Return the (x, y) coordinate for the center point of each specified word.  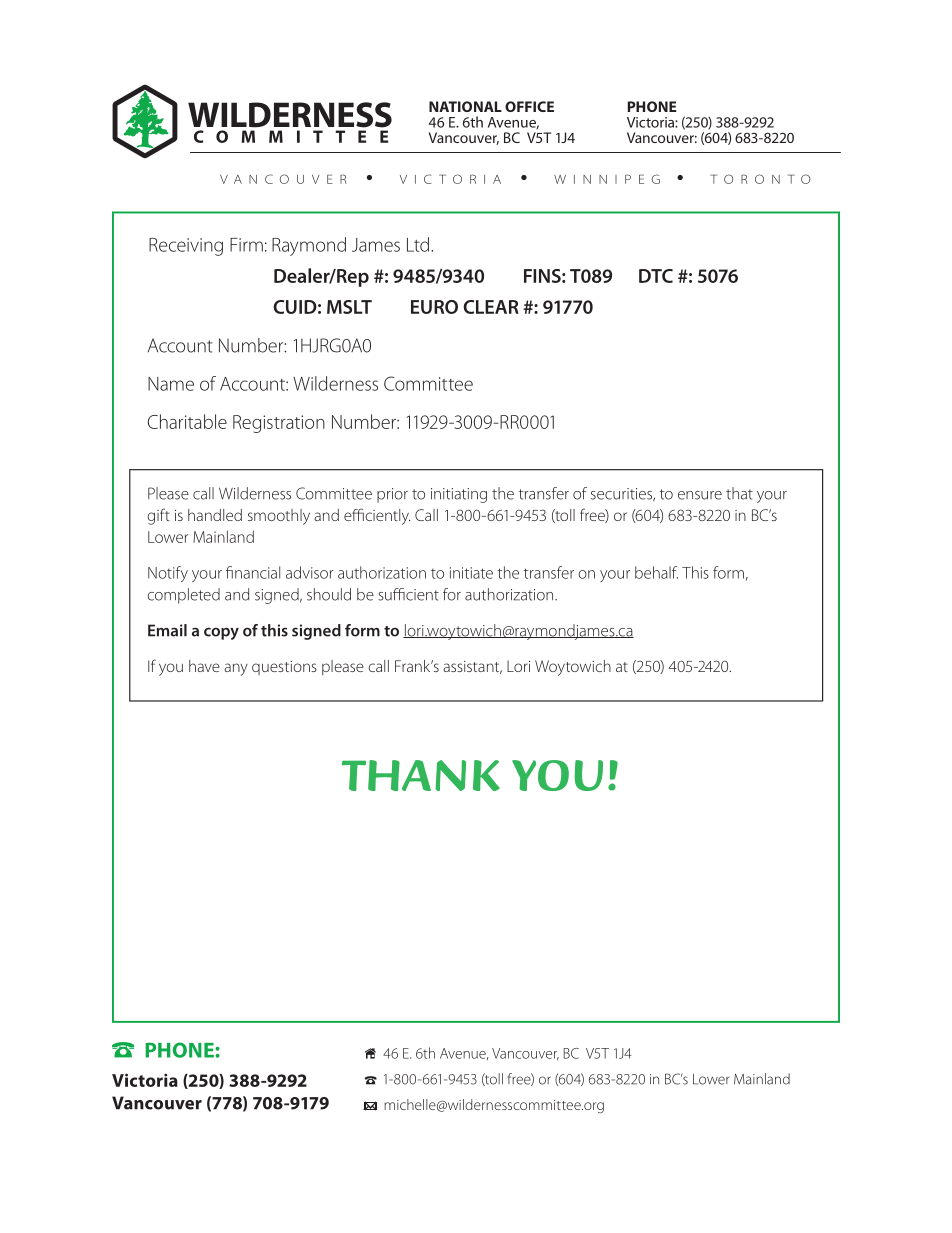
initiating (459, 495)
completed (183, 596)
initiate (471, 573)
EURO (434, 307)
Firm (246, 245)
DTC (656, 276)
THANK (421, 775)
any (236, 669)
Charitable (187, 421)
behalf (656, 572)
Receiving (186, 247)
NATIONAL (465, 106)
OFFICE (529, 106)
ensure (700, 495)
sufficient (408, 594)
